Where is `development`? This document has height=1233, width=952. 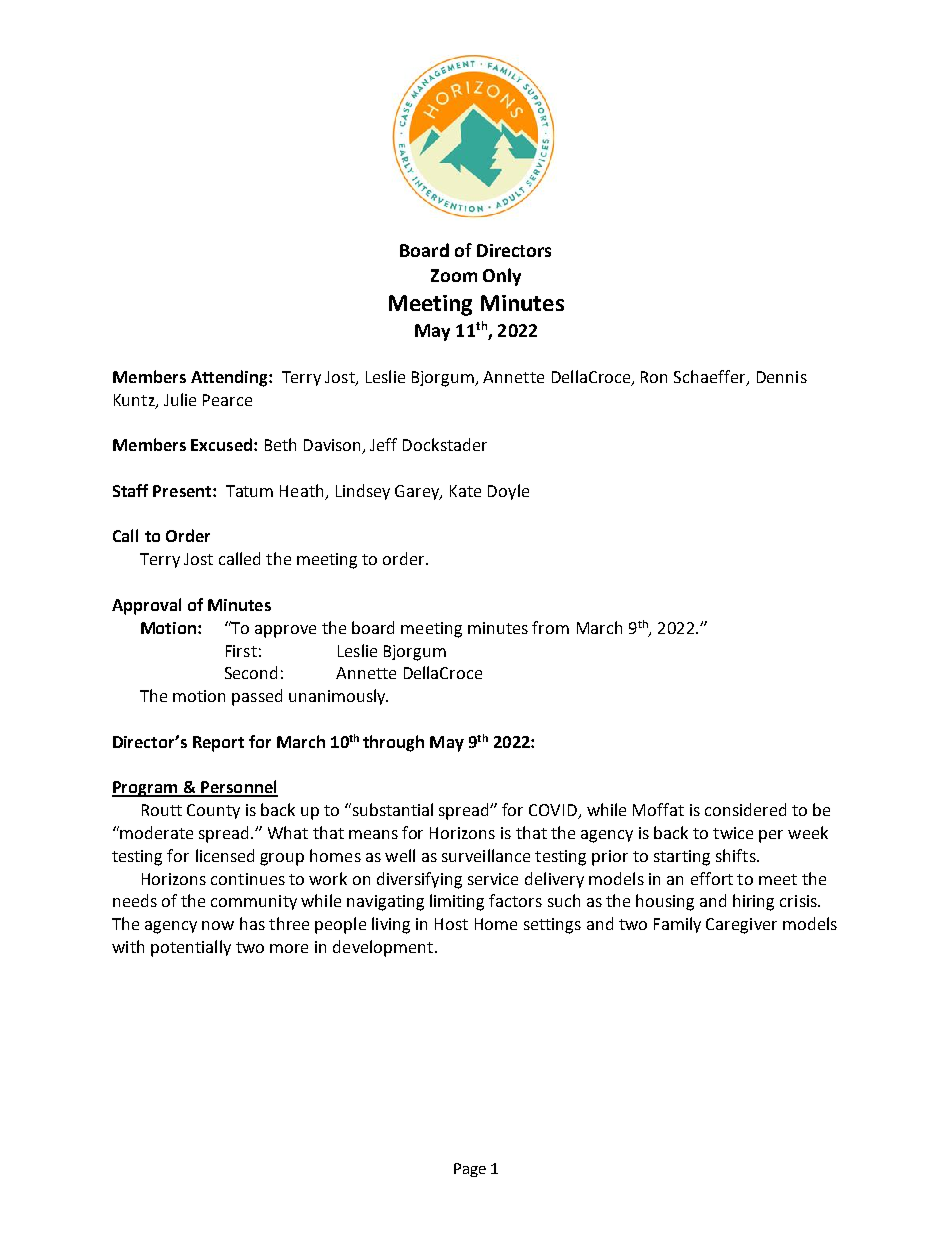
development is located at coordinates (383, 948).
